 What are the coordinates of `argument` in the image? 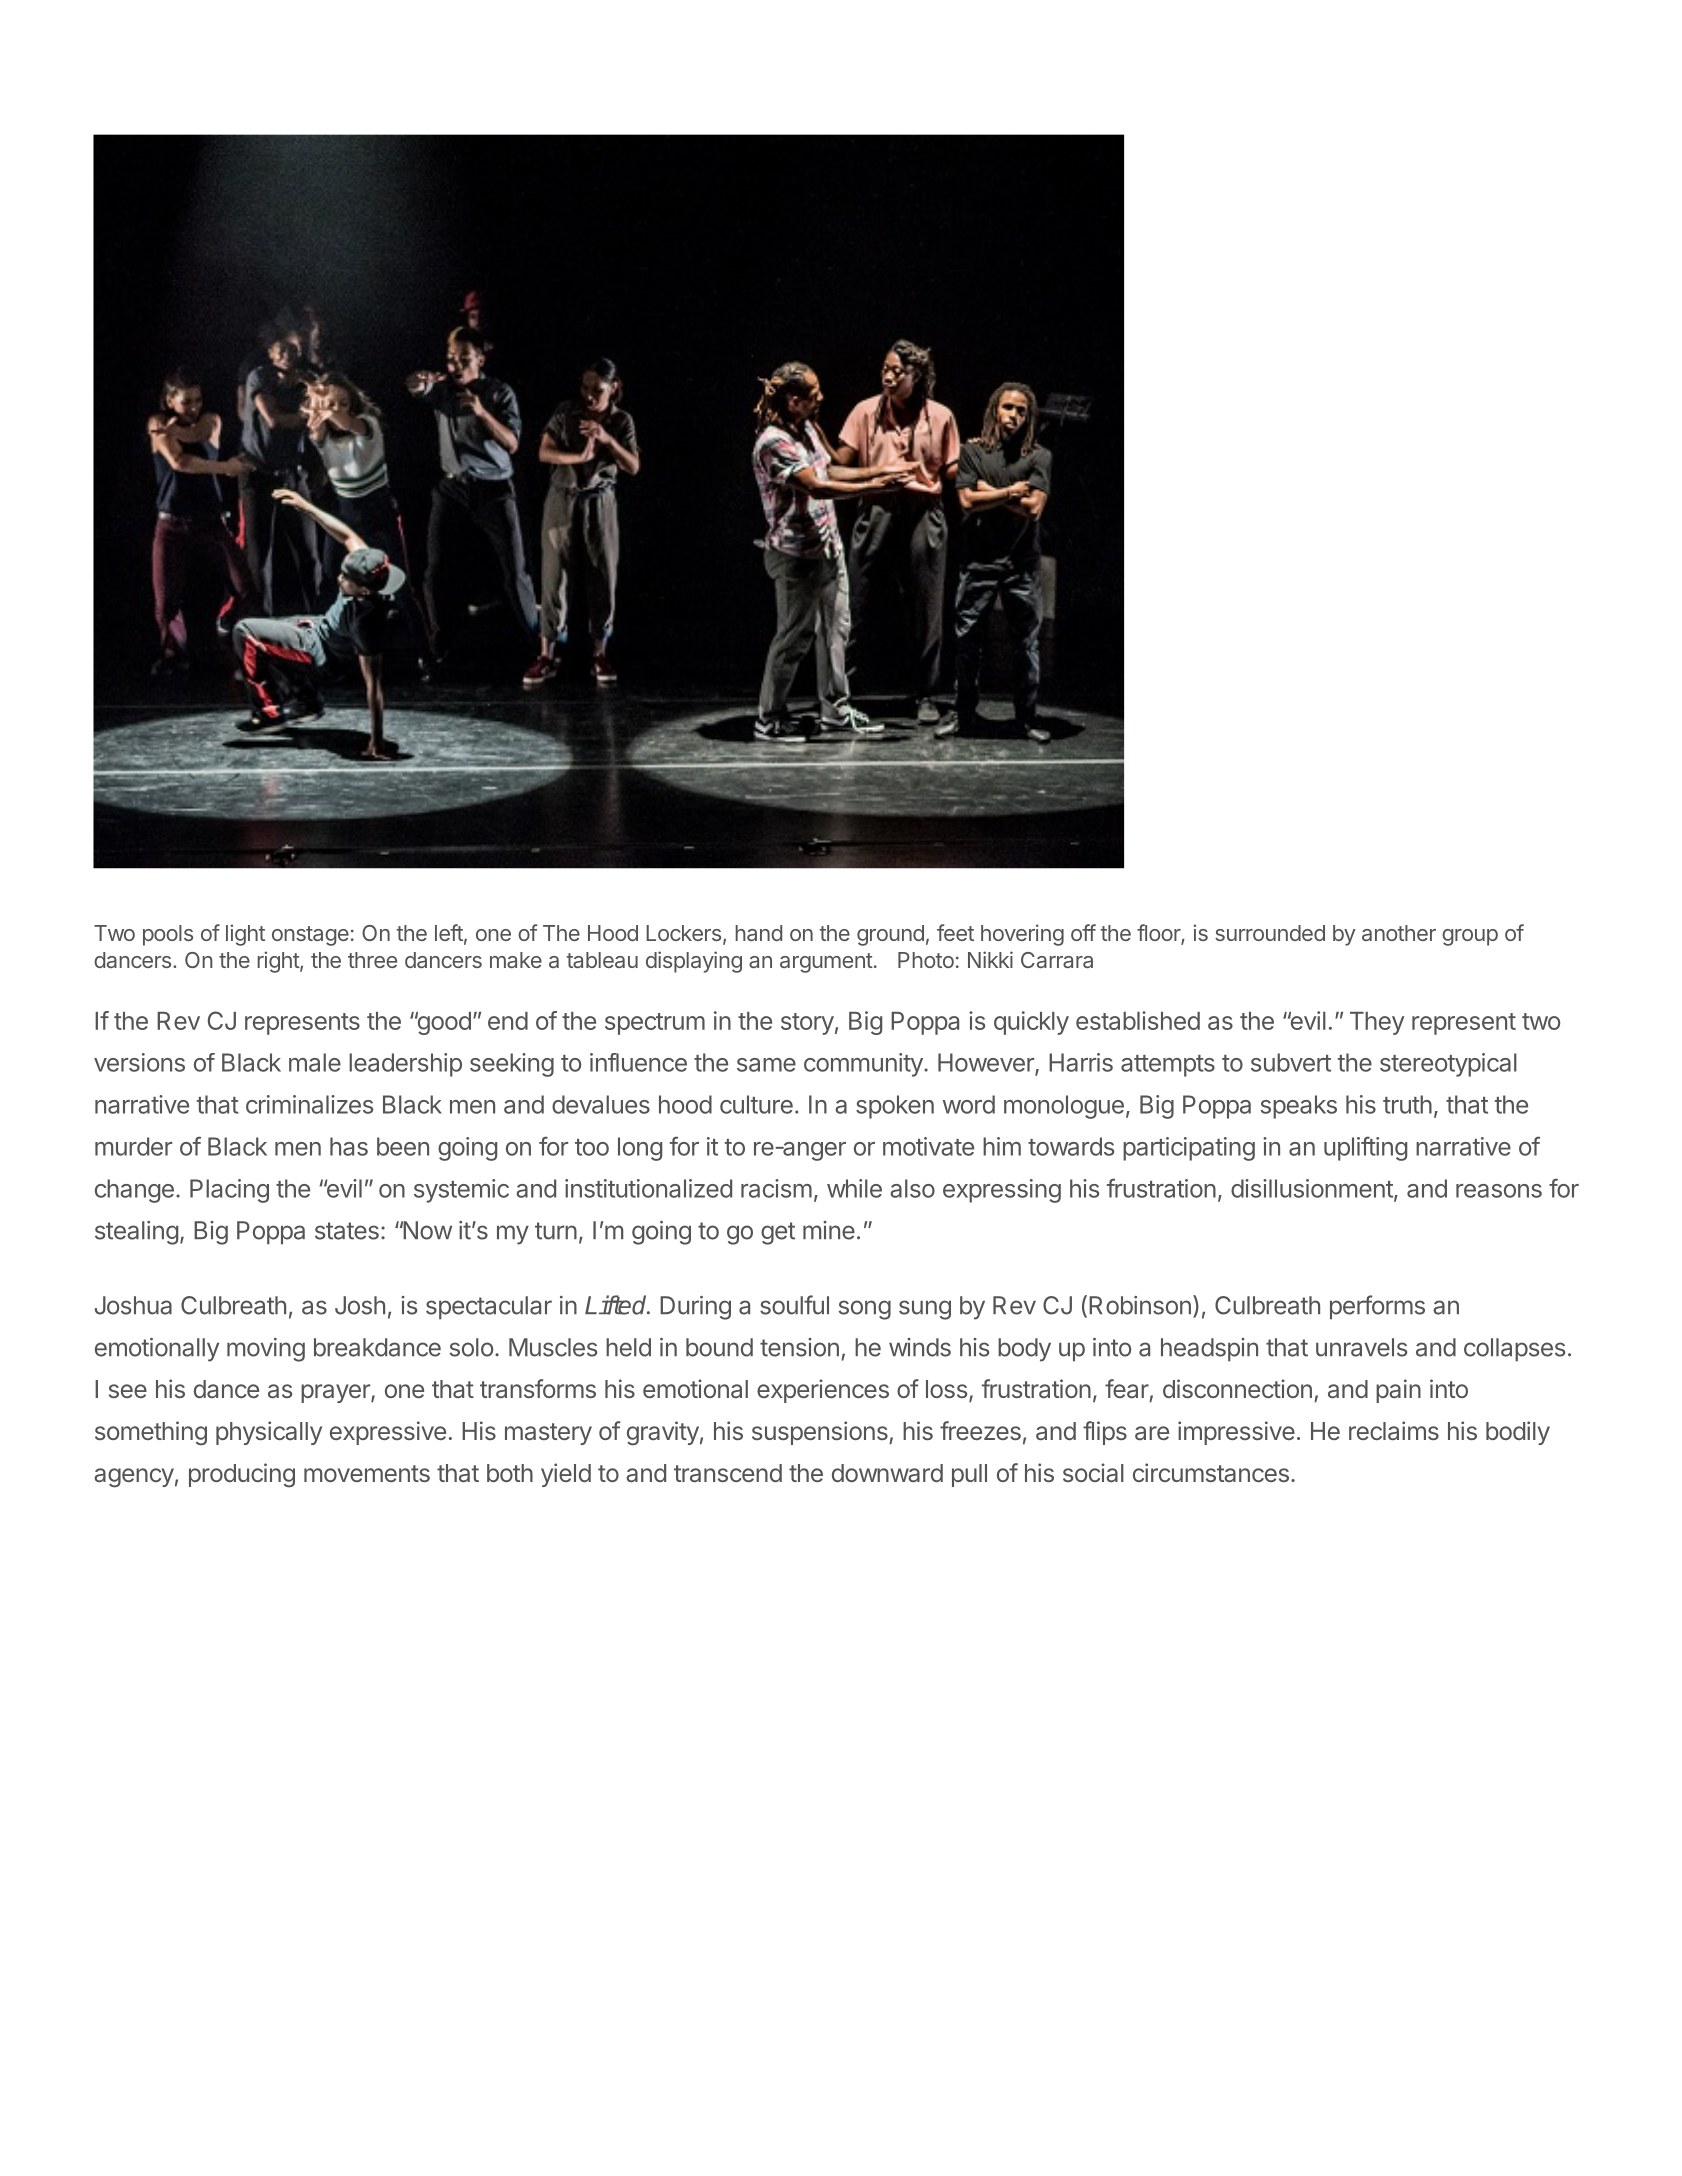 It's located at (826, 963).
